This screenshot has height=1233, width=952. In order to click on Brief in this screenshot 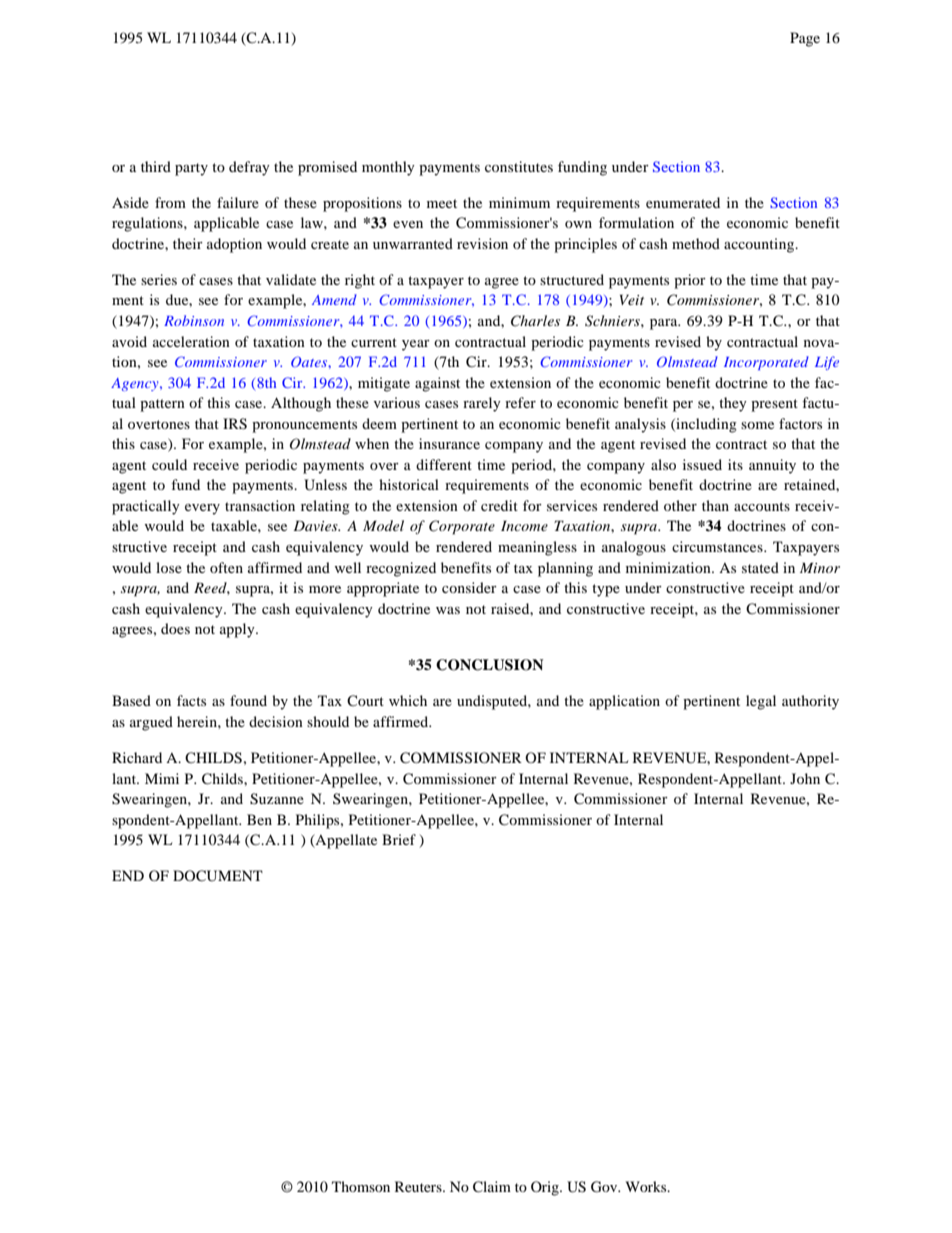, I will do `click(399, 839)`.
